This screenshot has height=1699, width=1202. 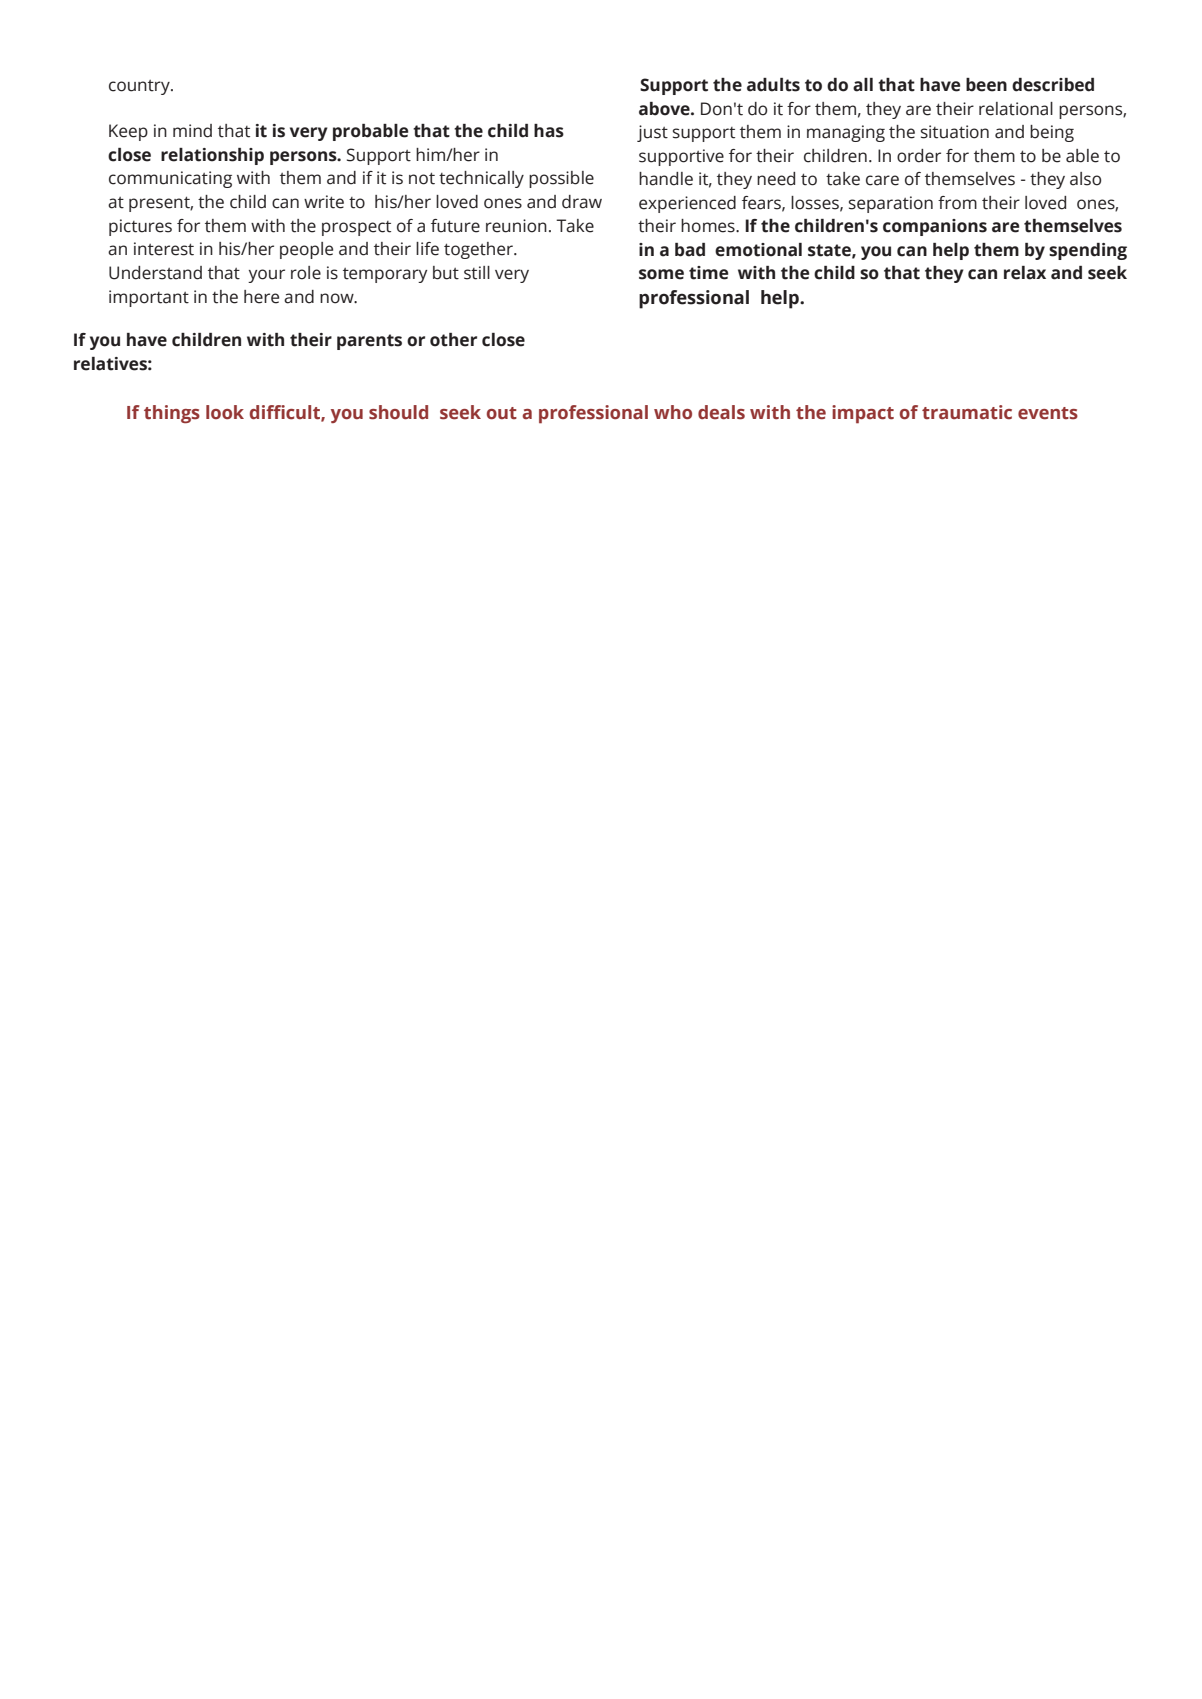 I want to click on relax, so click(x=1025, y=273).
